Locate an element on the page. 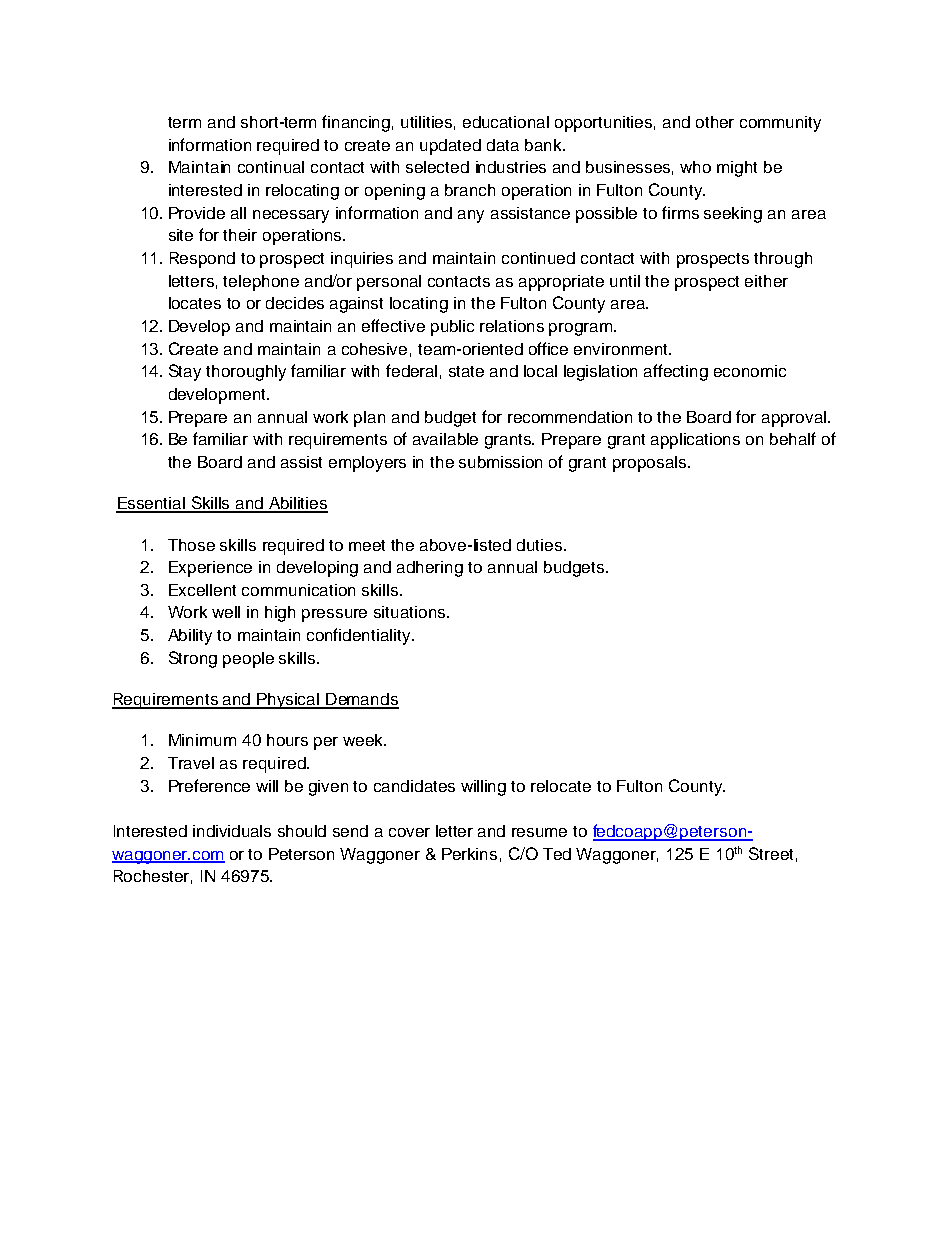  continual is located at coordinates (271, 167).
